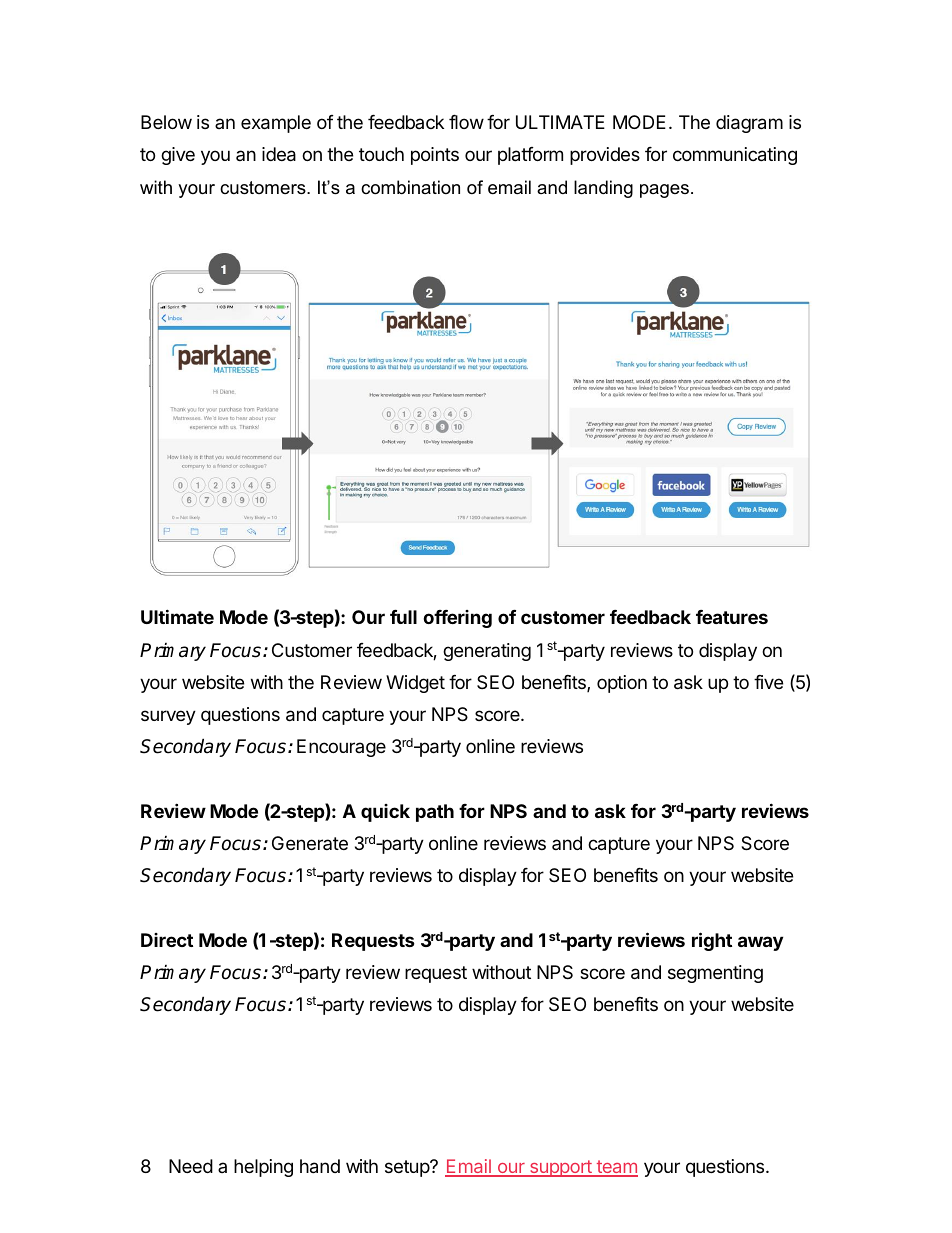 The image size is (952, 1233). I want to click on pages, so click(664, 191).
